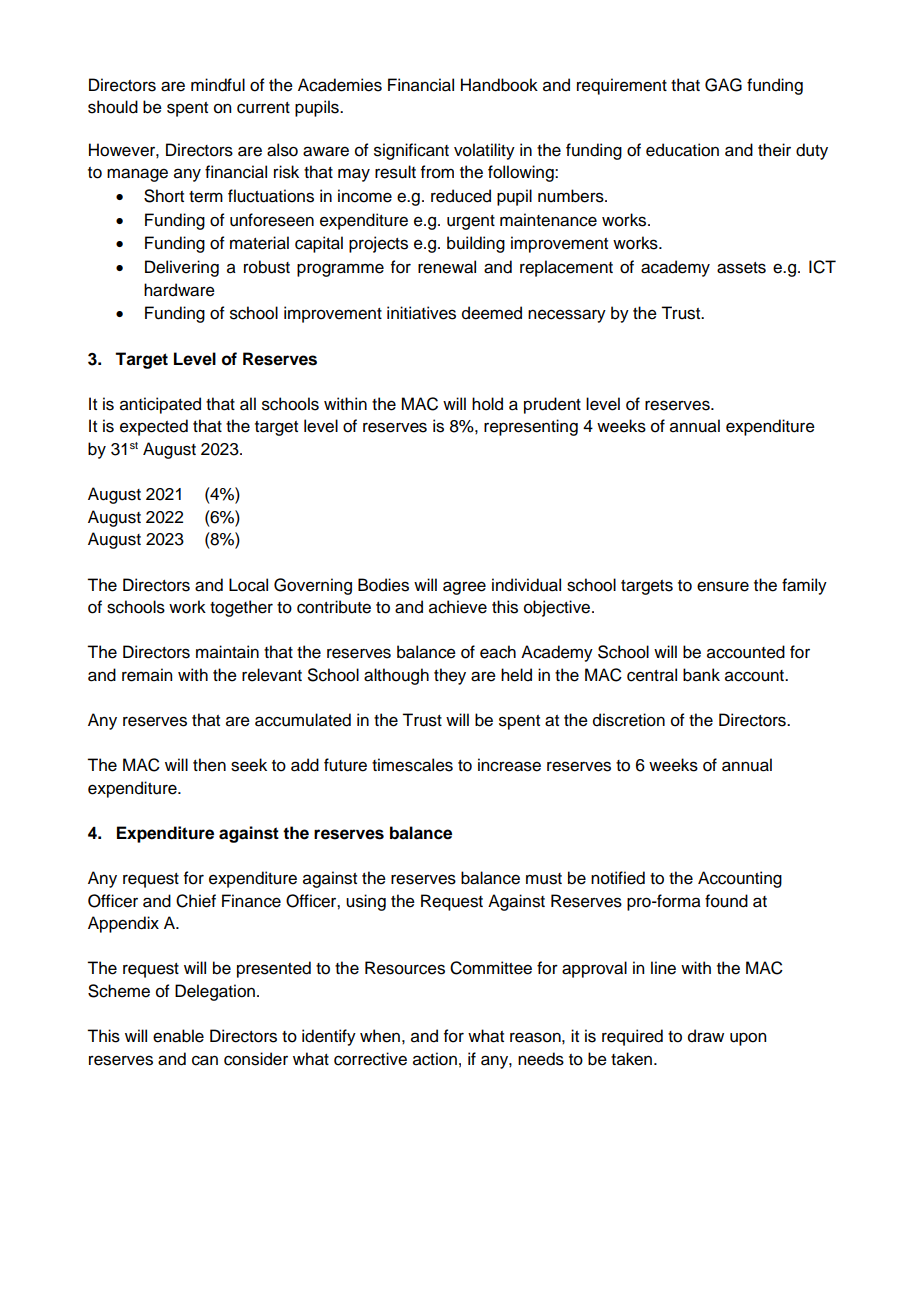 The image size is (924, 1307). I want to click on GAG, so click(723, 85).
